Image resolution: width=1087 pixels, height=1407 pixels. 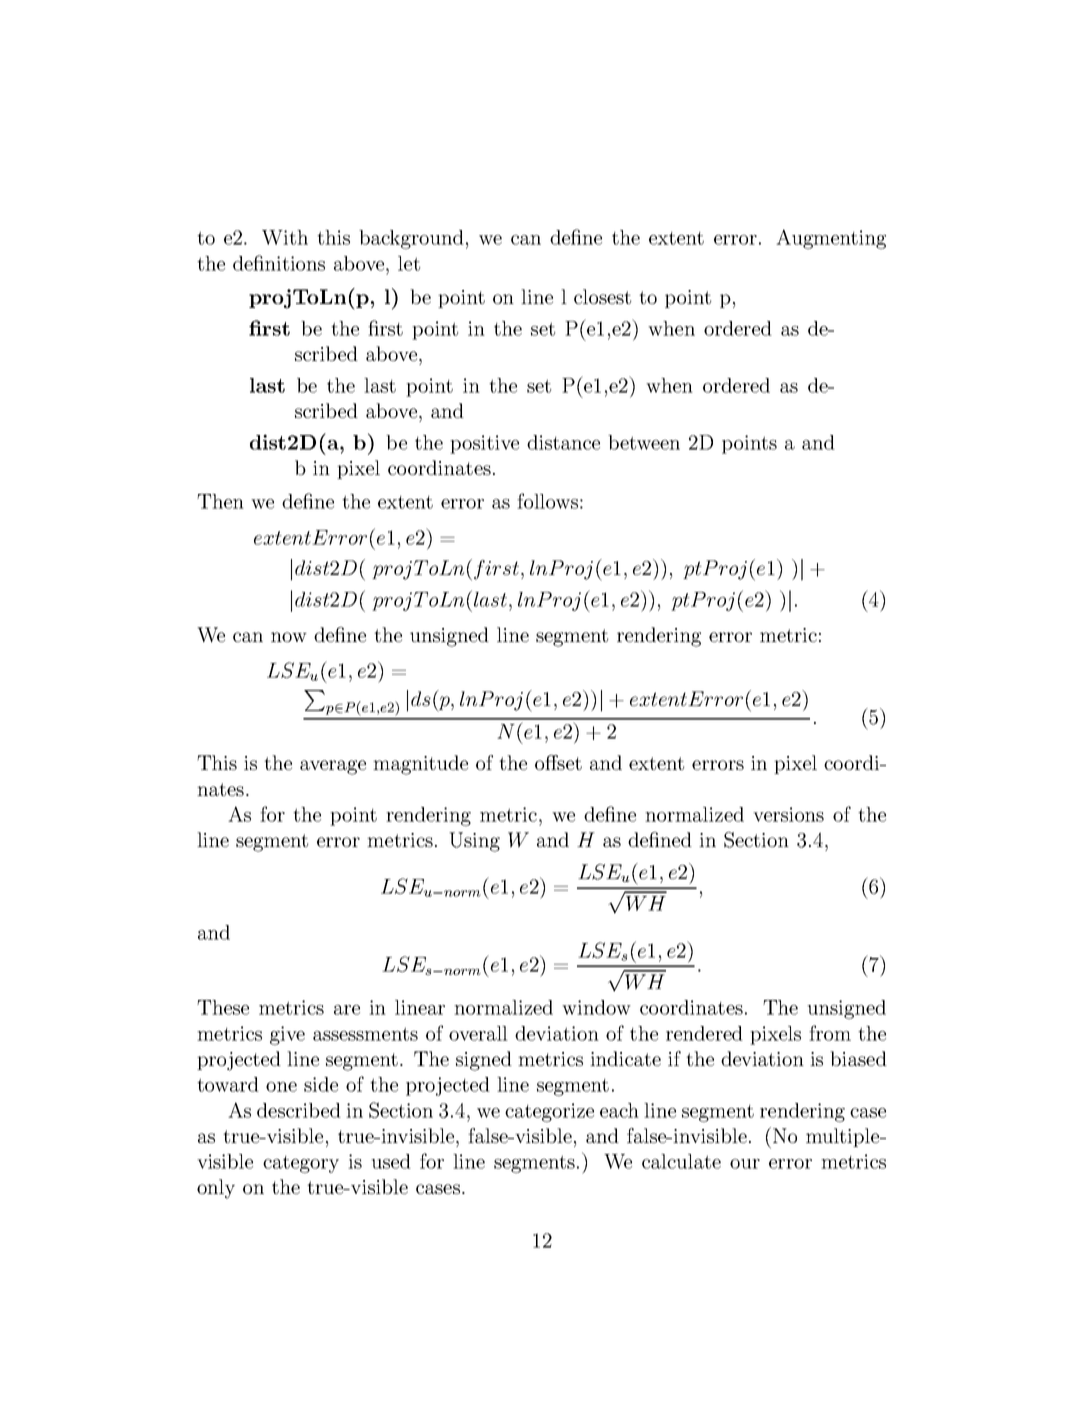 What do you see at coordinates (831, 239) in the page?
I see `Augmenting` at bounding box center [831, 239].
